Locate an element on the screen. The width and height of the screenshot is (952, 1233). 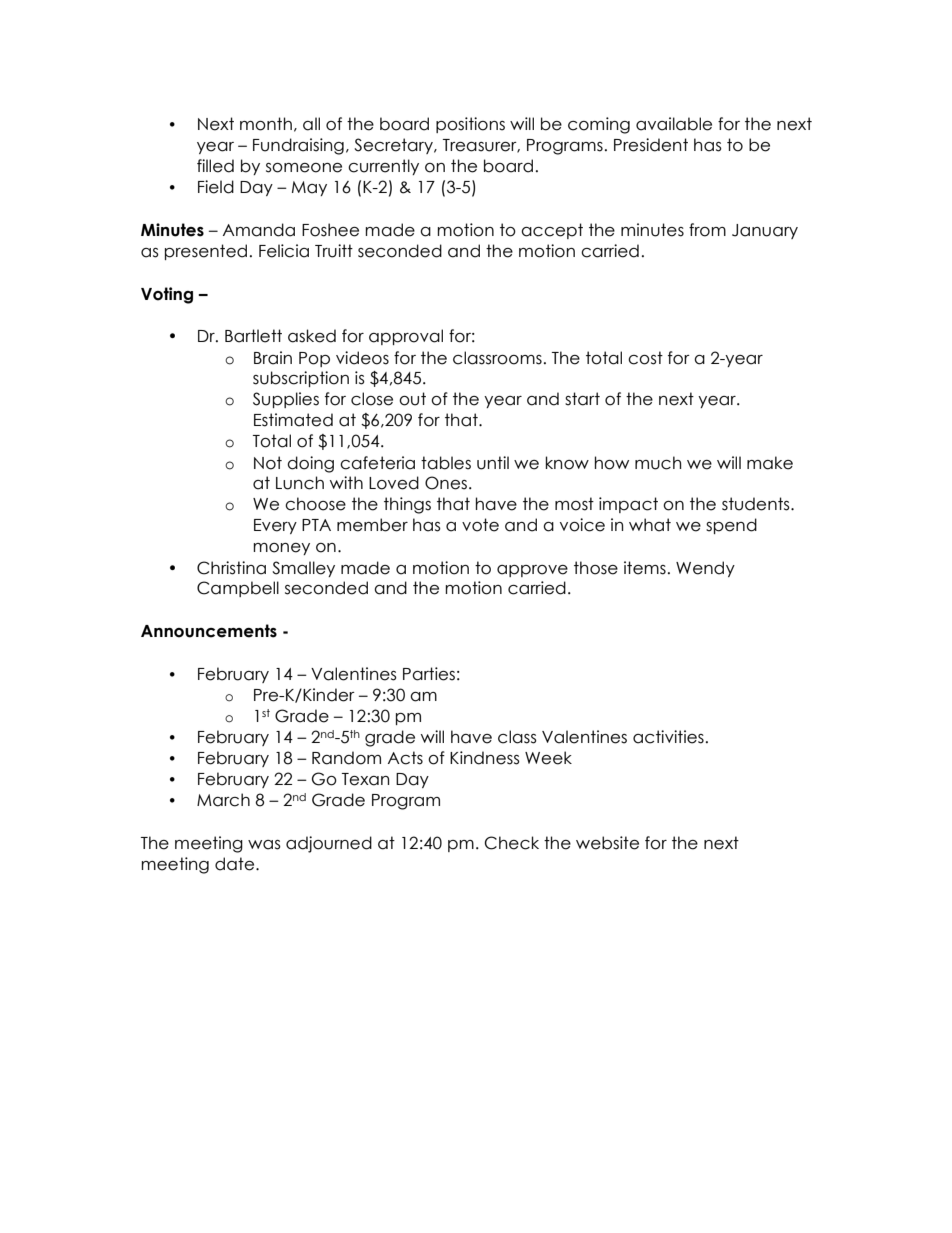
was is located at coordinates (264, 845).
